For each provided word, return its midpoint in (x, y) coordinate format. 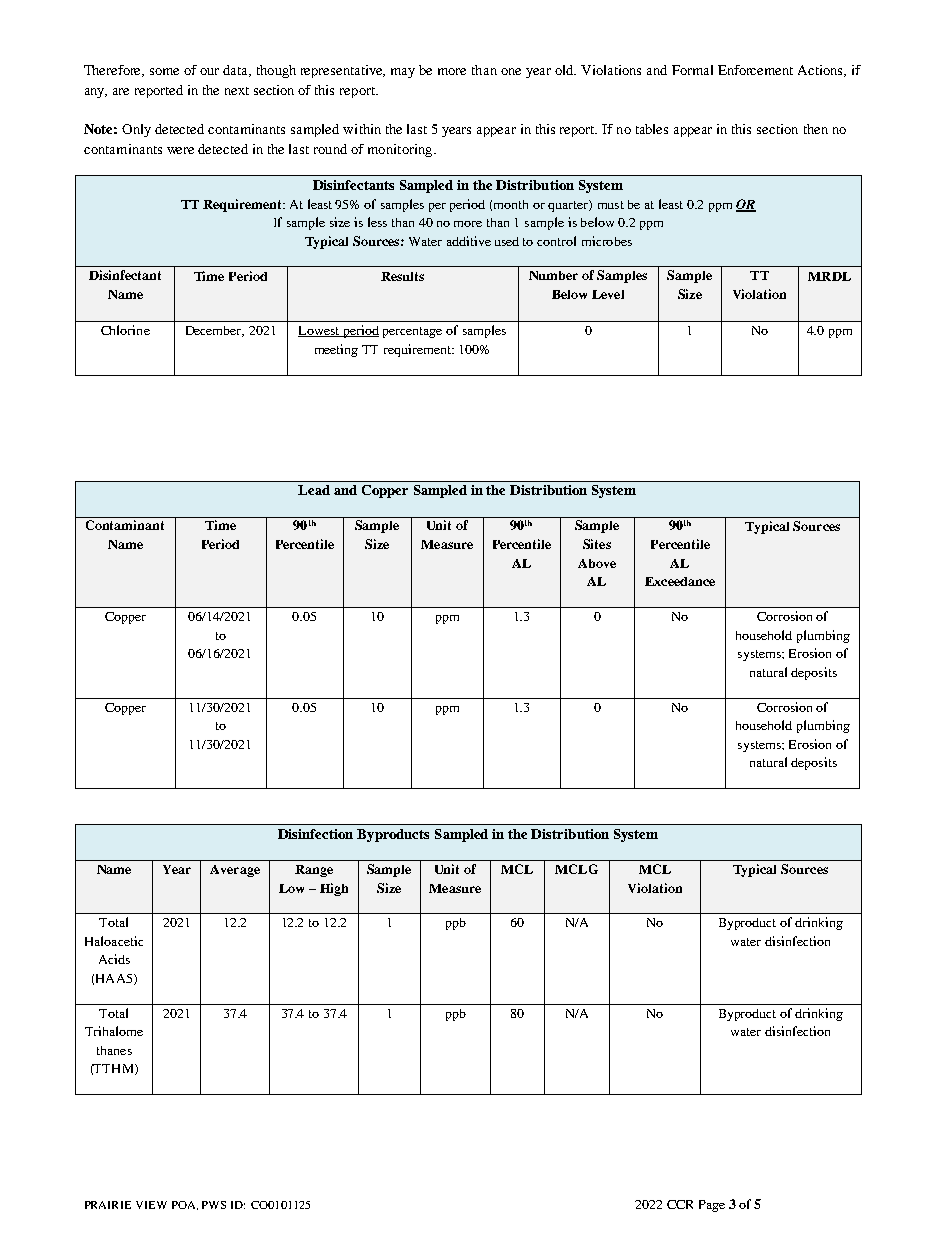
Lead (314, 490)
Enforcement (755, 70)
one (511, 71)
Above (597, 563)
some (164, 71)
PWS (214, 1205)
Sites (597, 544)
